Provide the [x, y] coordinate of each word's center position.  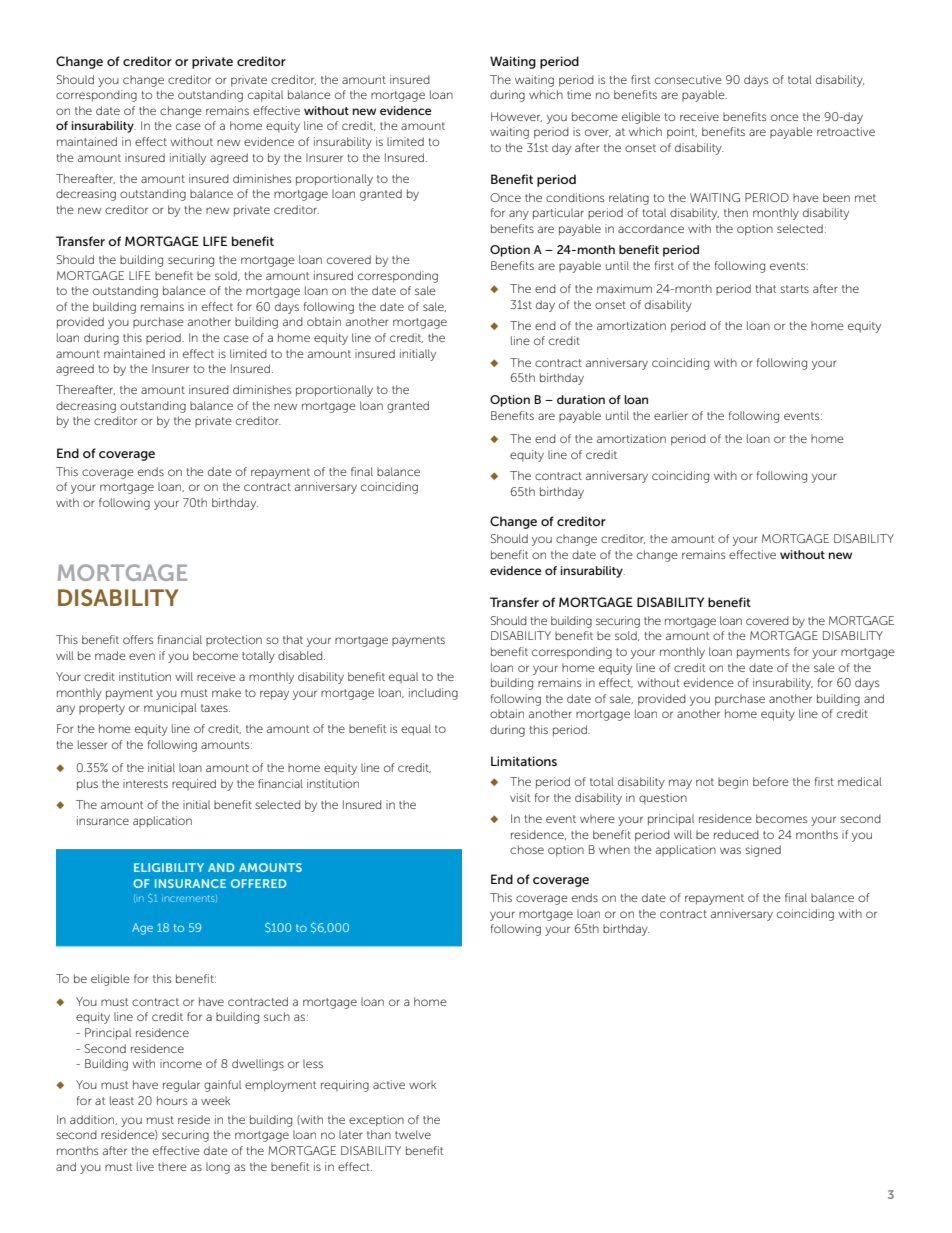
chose [527, 849]
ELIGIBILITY [169, 867]
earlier [671, 415]
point [682, 133]
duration [581, 399]
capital [265, 96]
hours [172, 1100]
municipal [170, 708]
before [771, 781]
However [516, 117]
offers [138, 639]
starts [794, 289]
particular [558, 214]
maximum [624, 288]
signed [763, 851]
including [433, 694]
